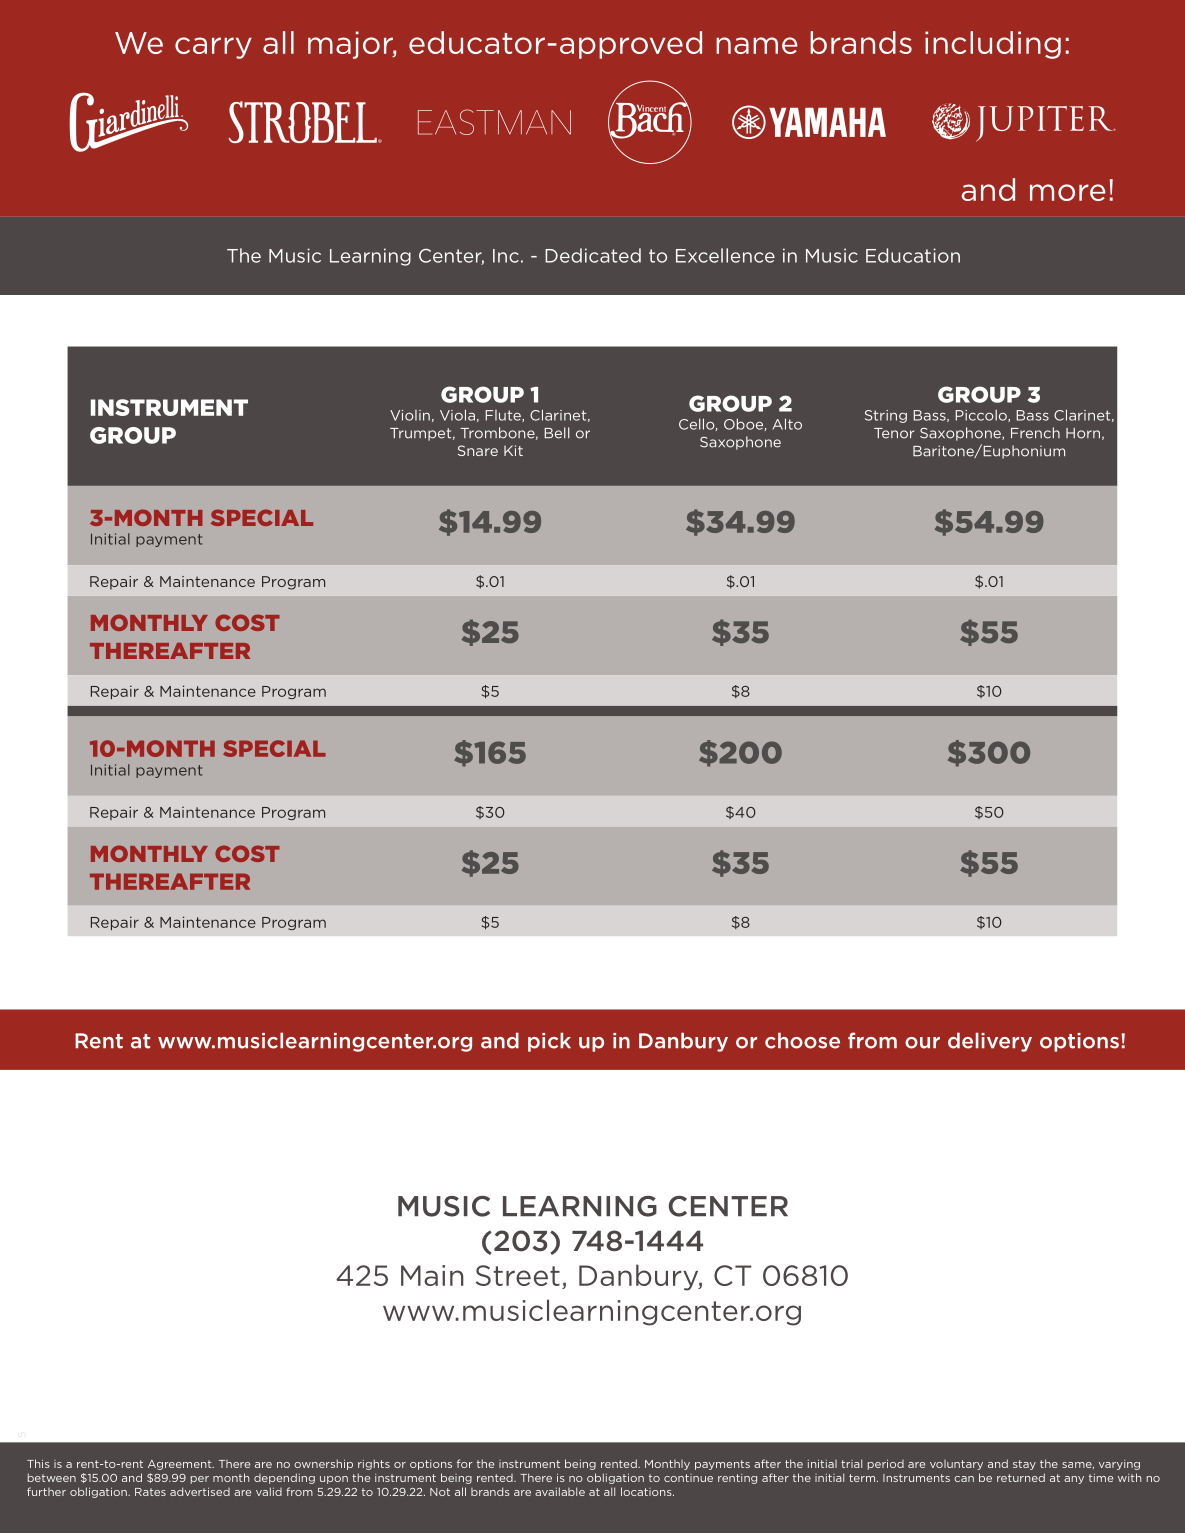 The image size is (1185, 1533). Describe the element at coordinates (478, 450) in the page. I see `Snare` at that location.
